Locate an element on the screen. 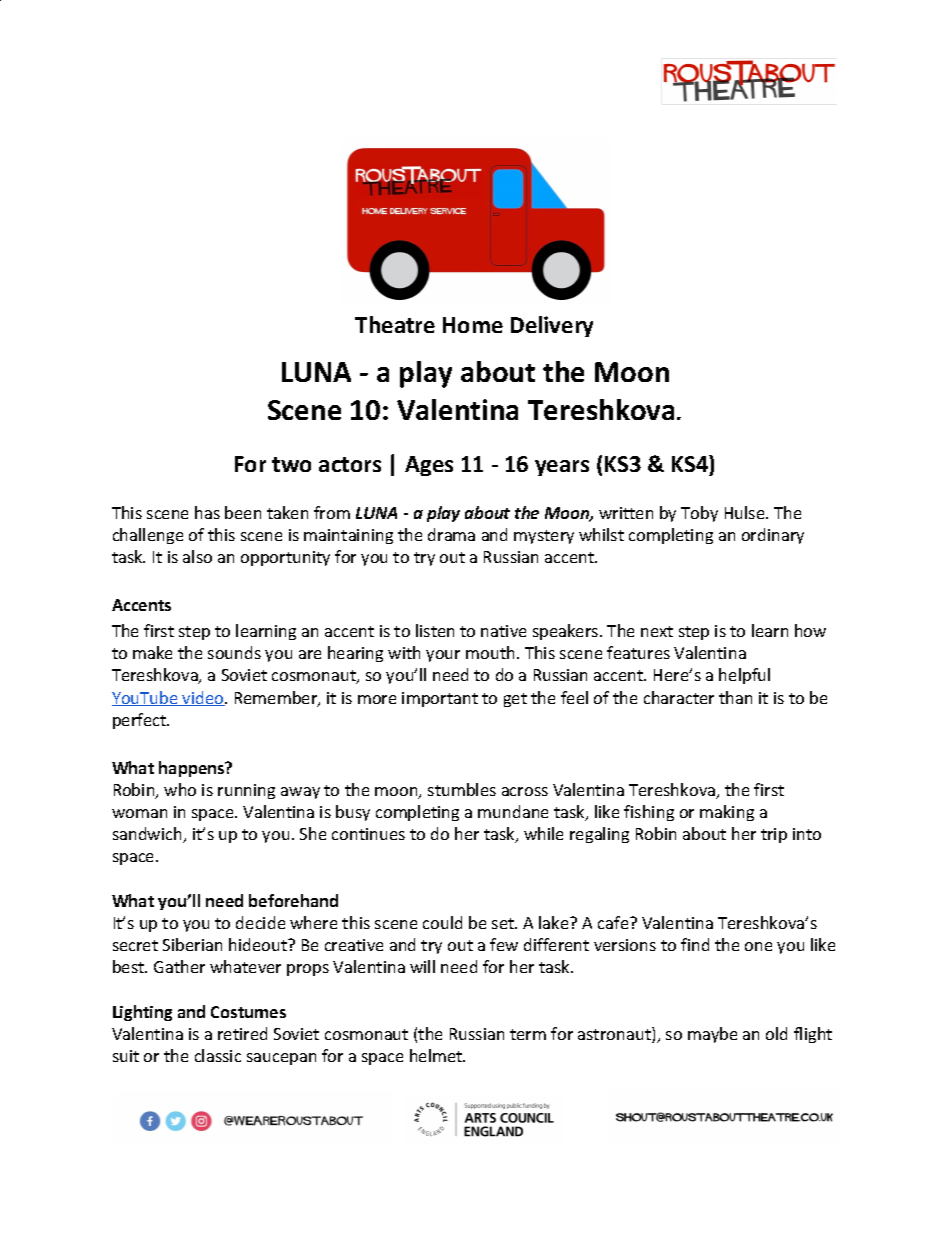 Image resolution: width=952 pixels, height=1233 pixels. than is located at coordinates (735, 697).
